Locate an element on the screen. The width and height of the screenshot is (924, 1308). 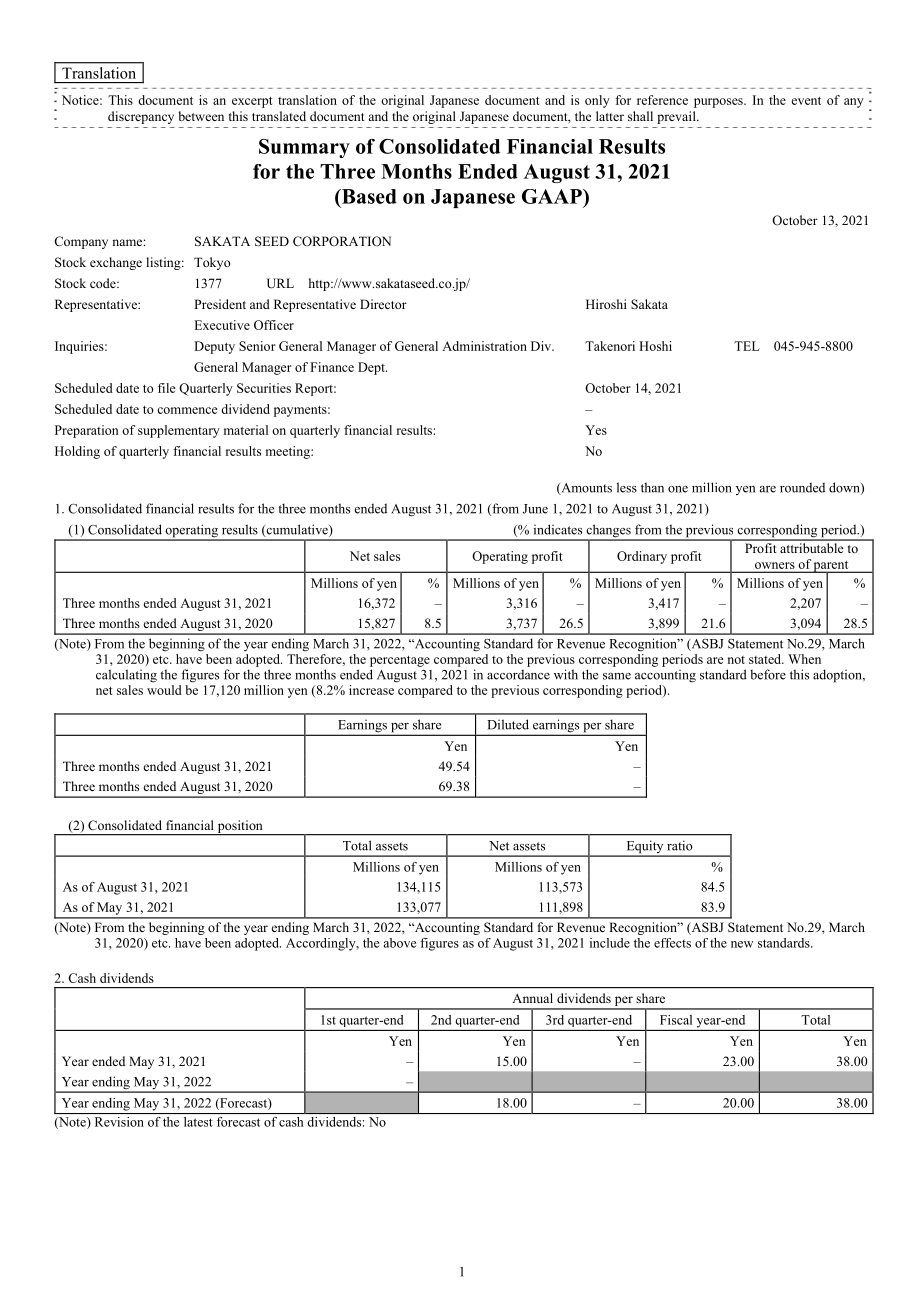
Diluted is located at coordinates (508, 724).
